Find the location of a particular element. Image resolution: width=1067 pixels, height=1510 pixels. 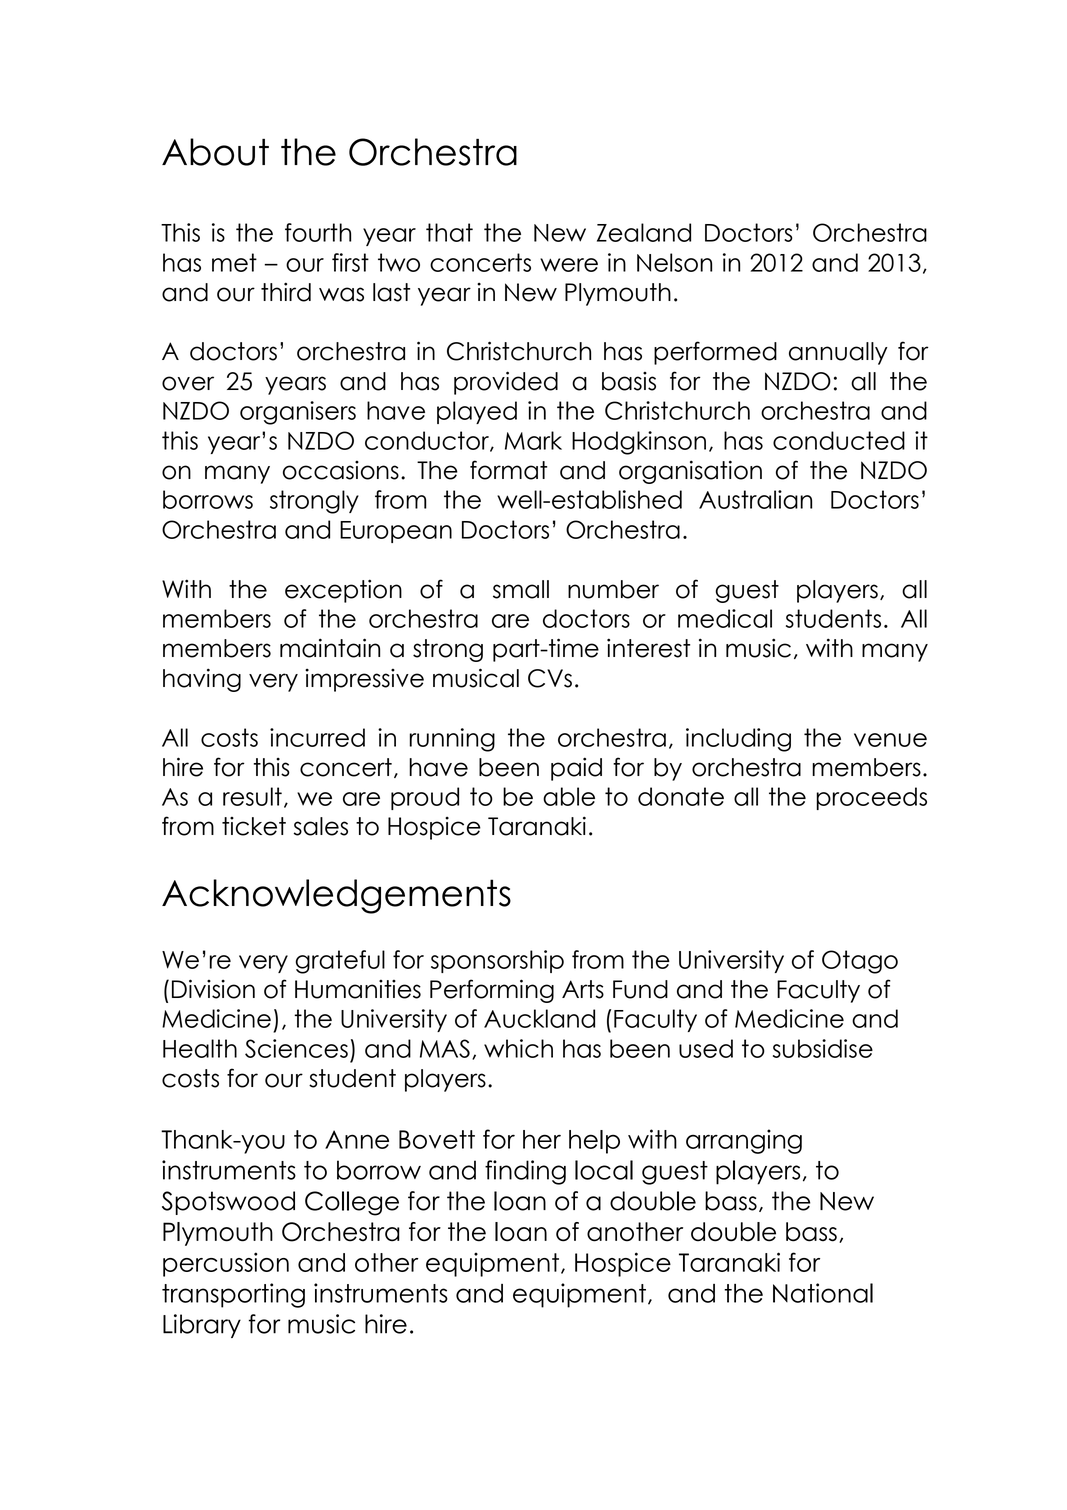

were is located at coordinates (569, 265).
